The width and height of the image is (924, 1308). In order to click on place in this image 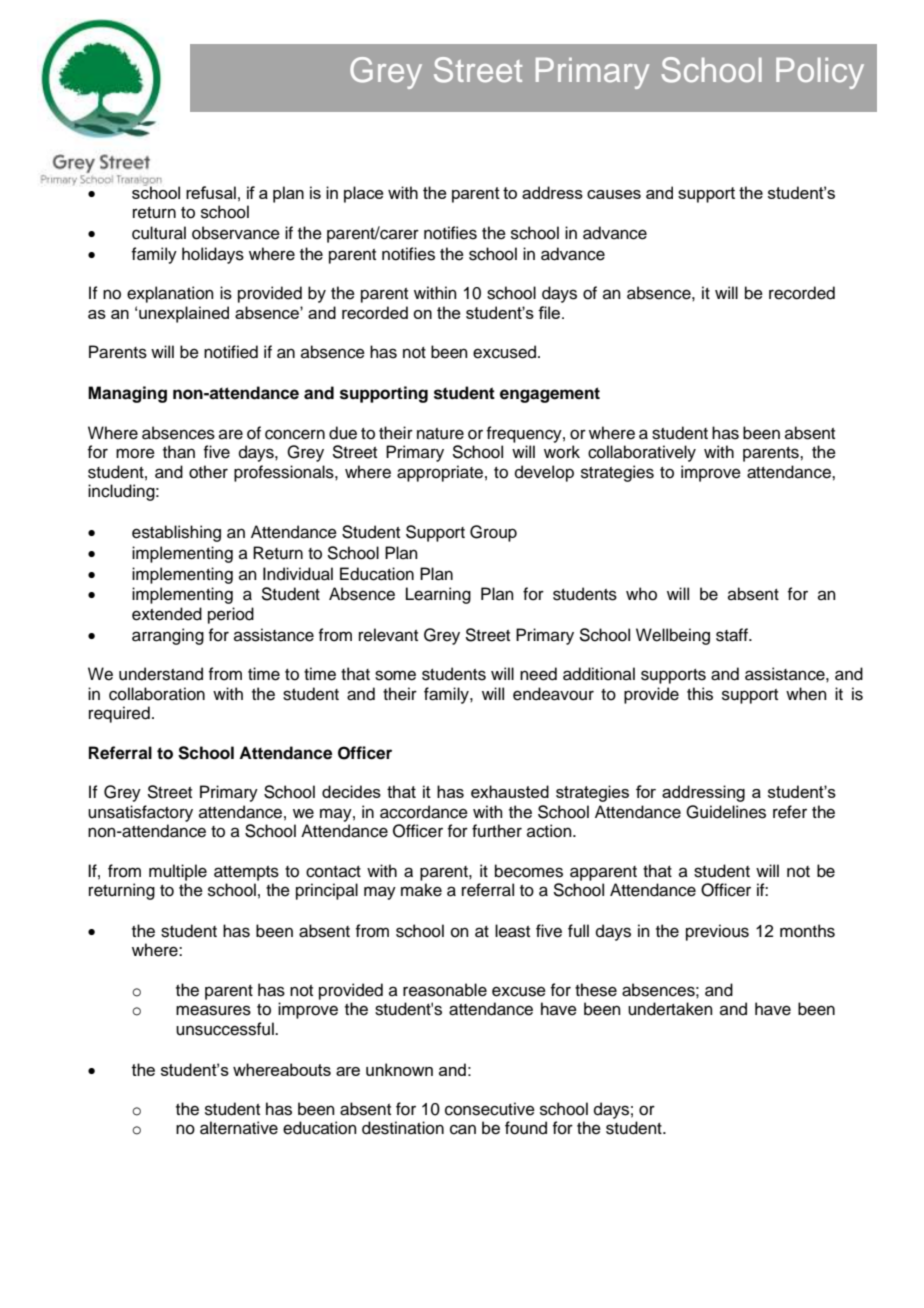, I will do `click(364, 194)`.
